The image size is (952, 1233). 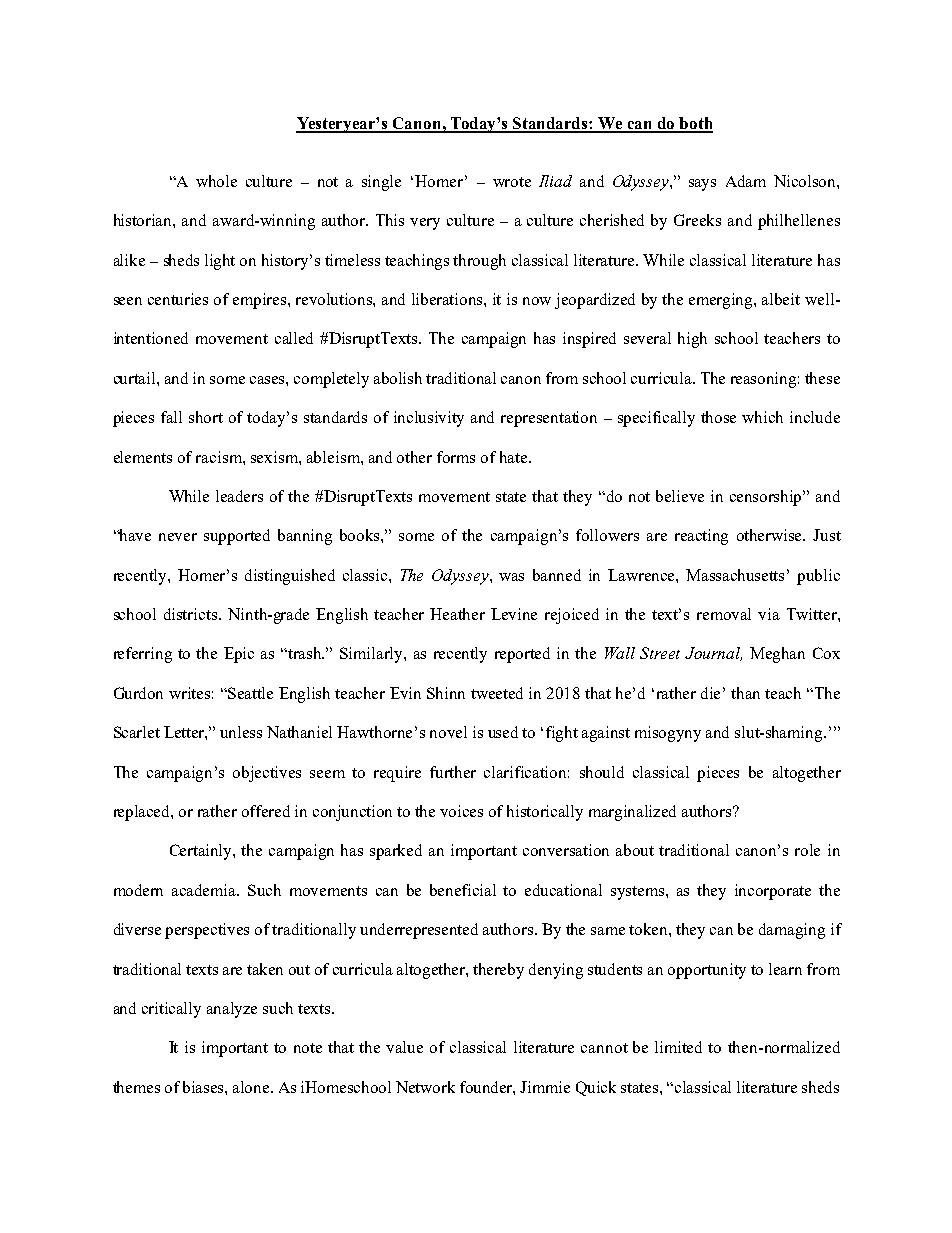 What do you see at coordinates (692, 340) in the screenshot?
I see `high` at bounding box center [692, 340].
